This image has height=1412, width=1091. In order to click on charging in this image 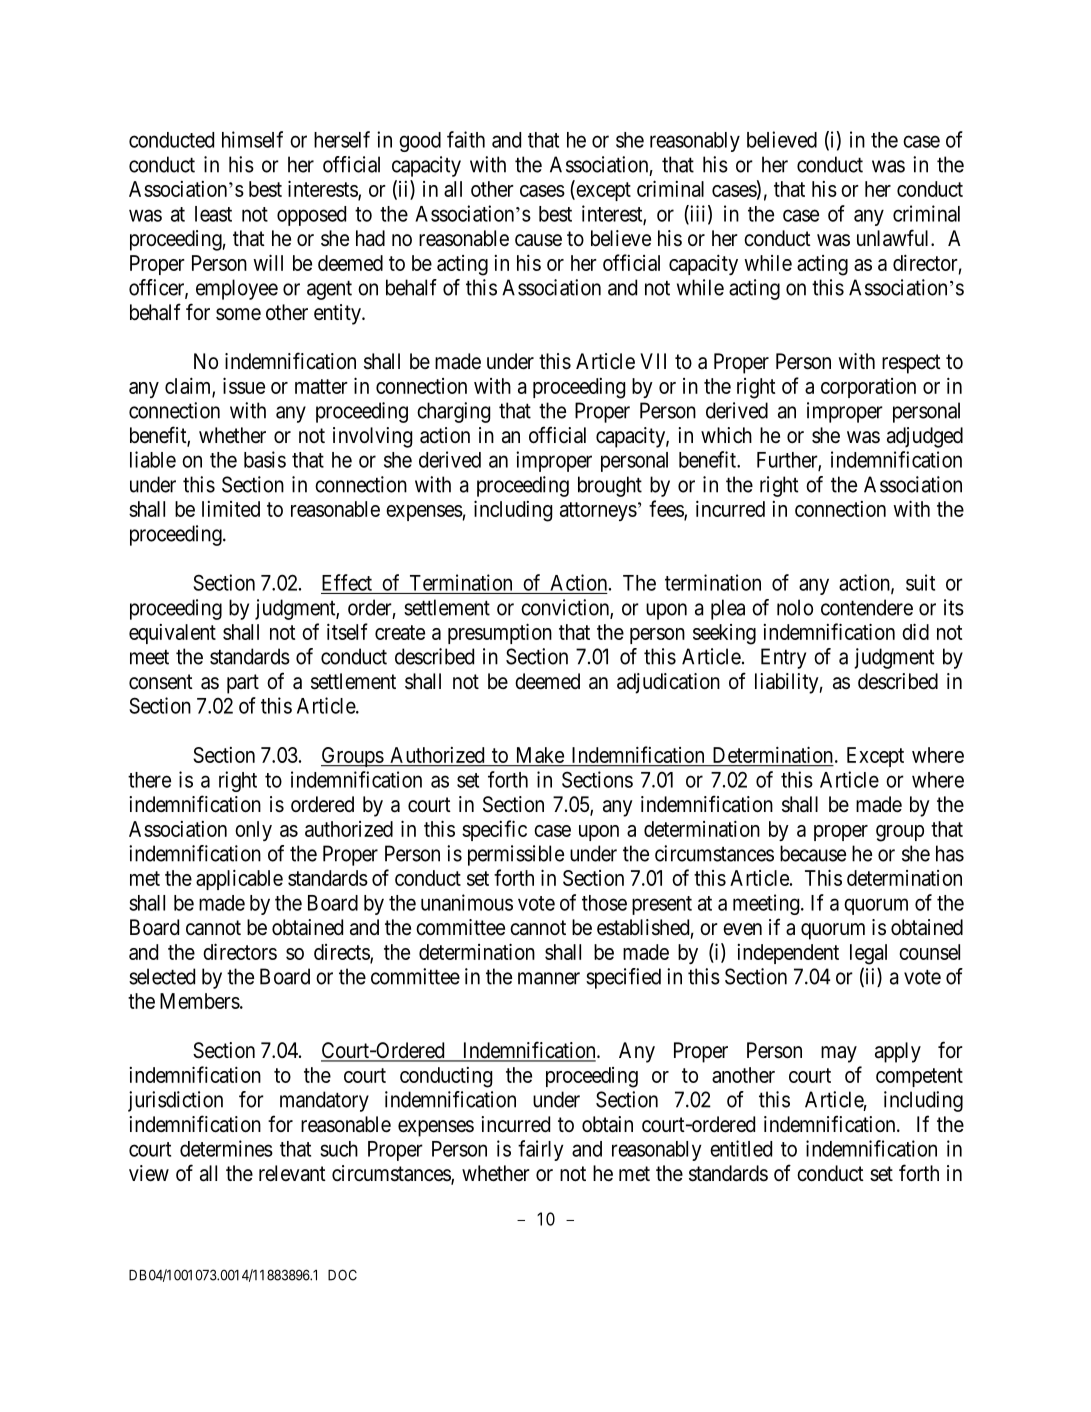, I will do `click(453, 412)`.
